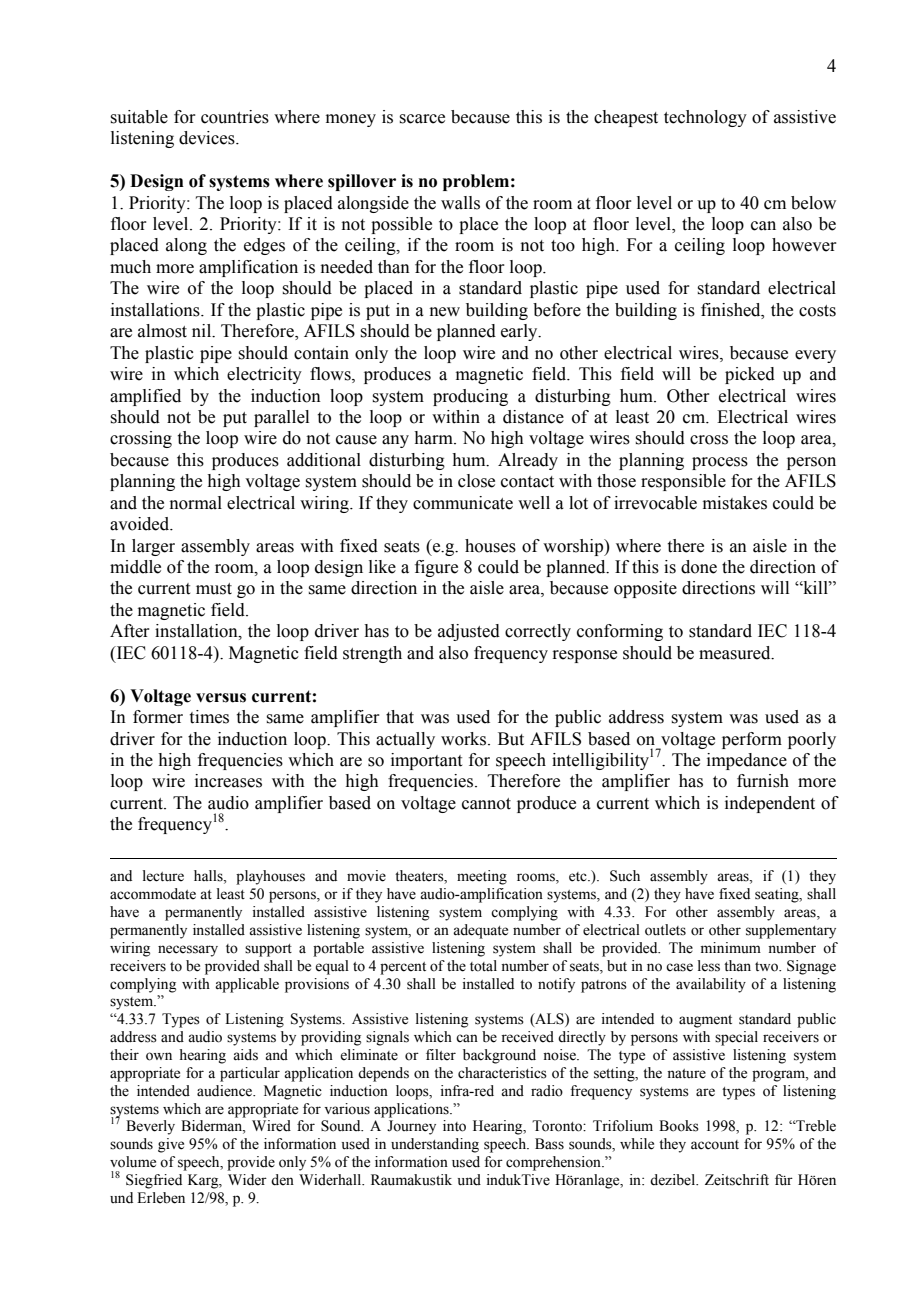 Image resolution: width=924 pixels, height=1308 pixels. Describe the element at coordinates (750, 375) in the page. I see `picked` at that location.
